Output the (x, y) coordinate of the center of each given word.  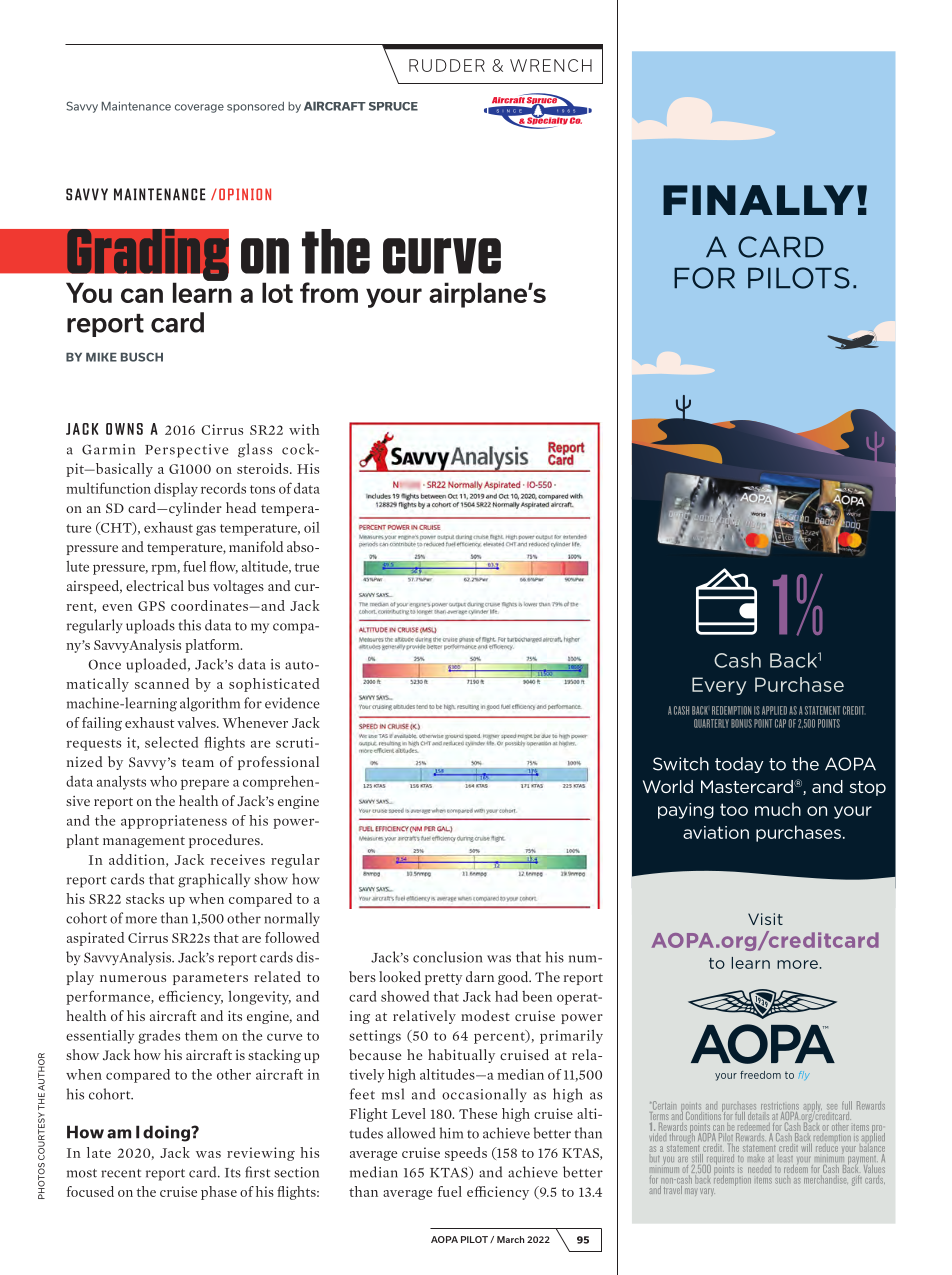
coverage (199, 108)
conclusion (447, 957)
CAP (780, 723)
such (782, 1179)
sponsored (255, 107)
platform (213, 646)
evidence (292, 703)
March (510, 1239)
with (304, 429)
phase (219, 1193)
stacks (145, 898)
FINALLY (758, 200)
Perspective (186, 451)
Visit (765, 919)
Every (719, 686)
